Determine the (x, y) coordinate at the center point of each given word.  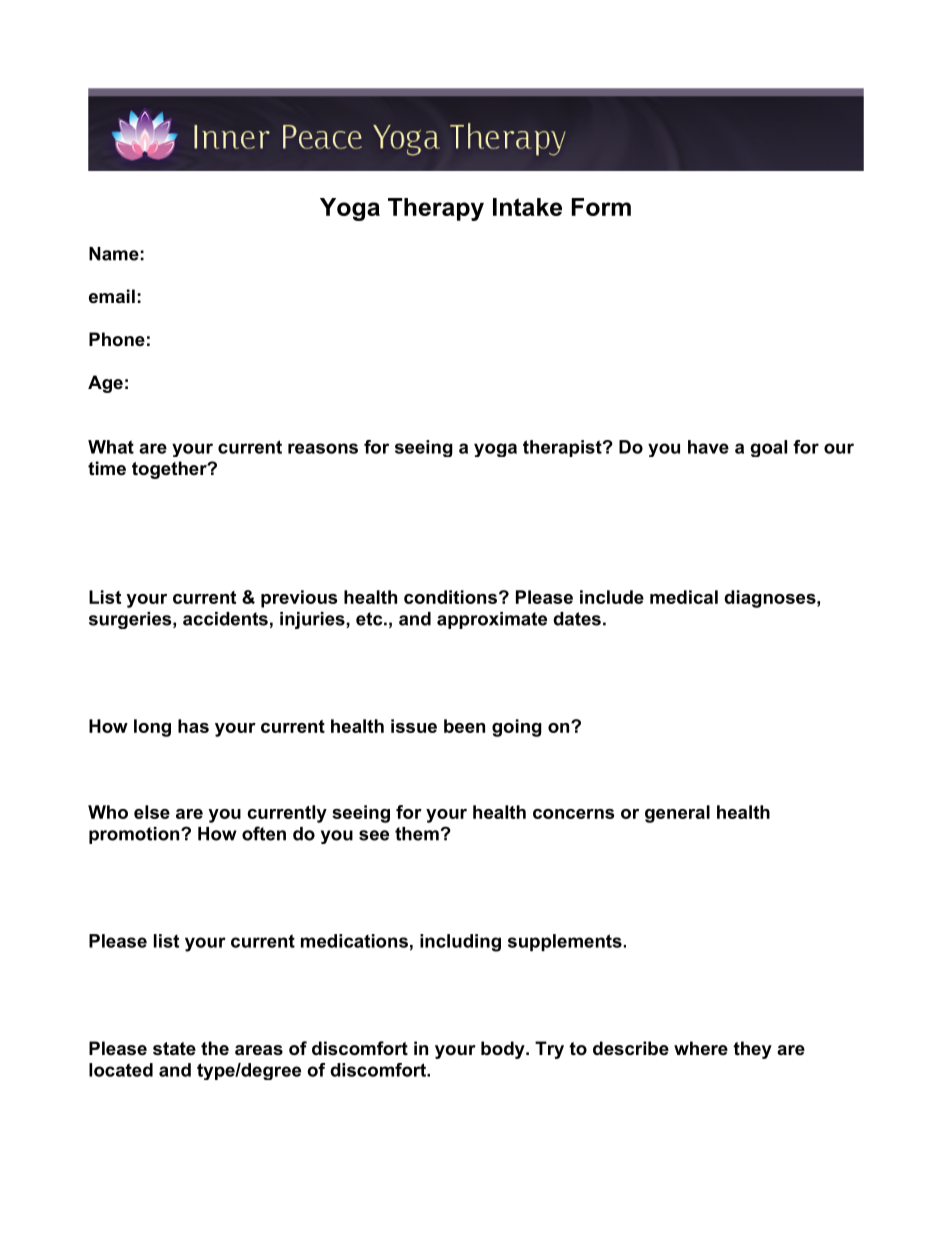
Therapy (436, 209)
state (174, 1049)
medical (684, 597)
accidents (225, 619)
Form (601, 207)
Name (114, 254)
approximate (492, 620)
